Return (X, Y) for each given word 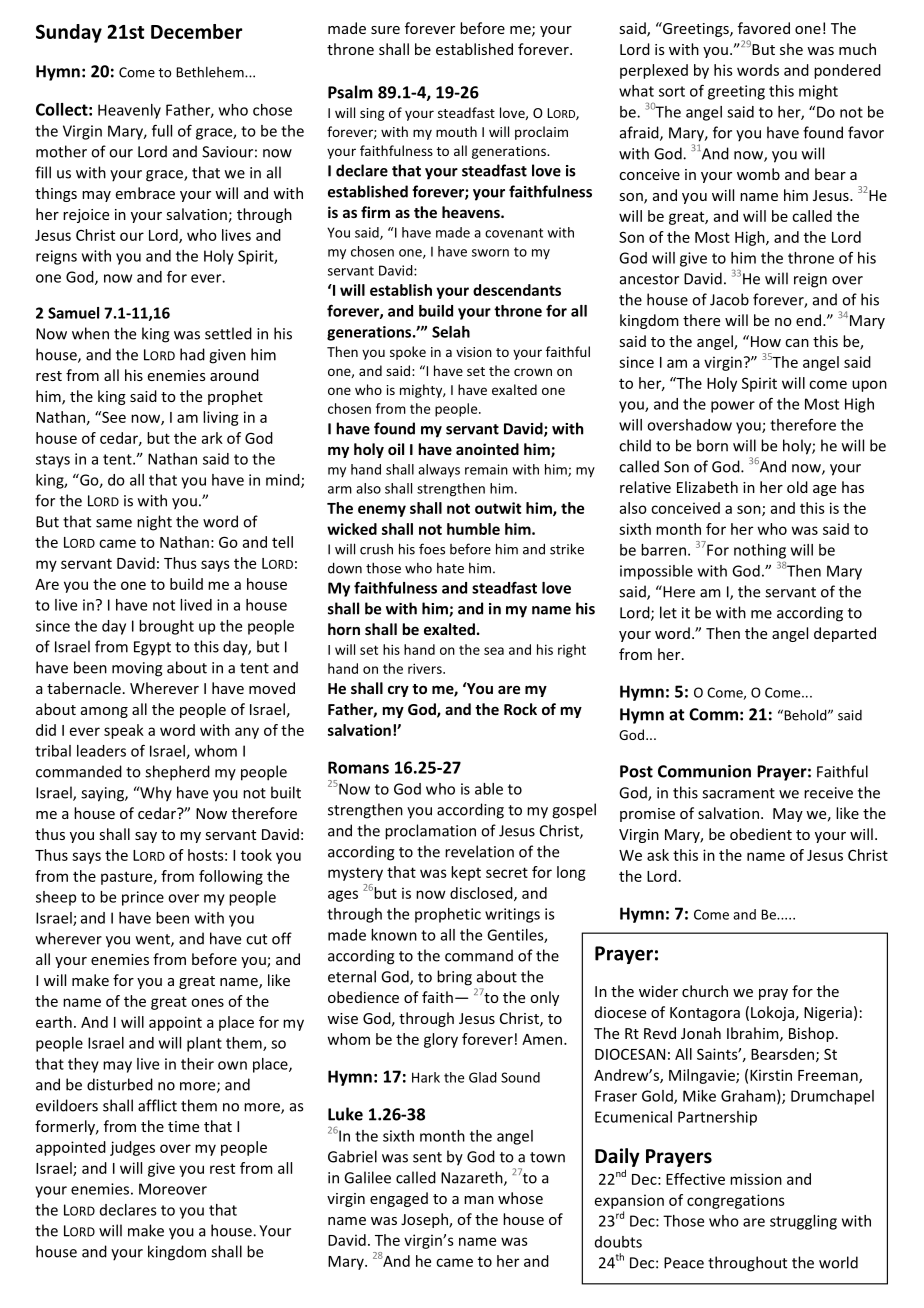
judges (132, 1148)
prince (143, 898)
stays (53, 461)
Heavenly (129, 111)
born (712, 445)
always (439, 470)
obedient (761, 834)
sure (385, 30)
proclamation (430, 832)
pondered (847, 71)
